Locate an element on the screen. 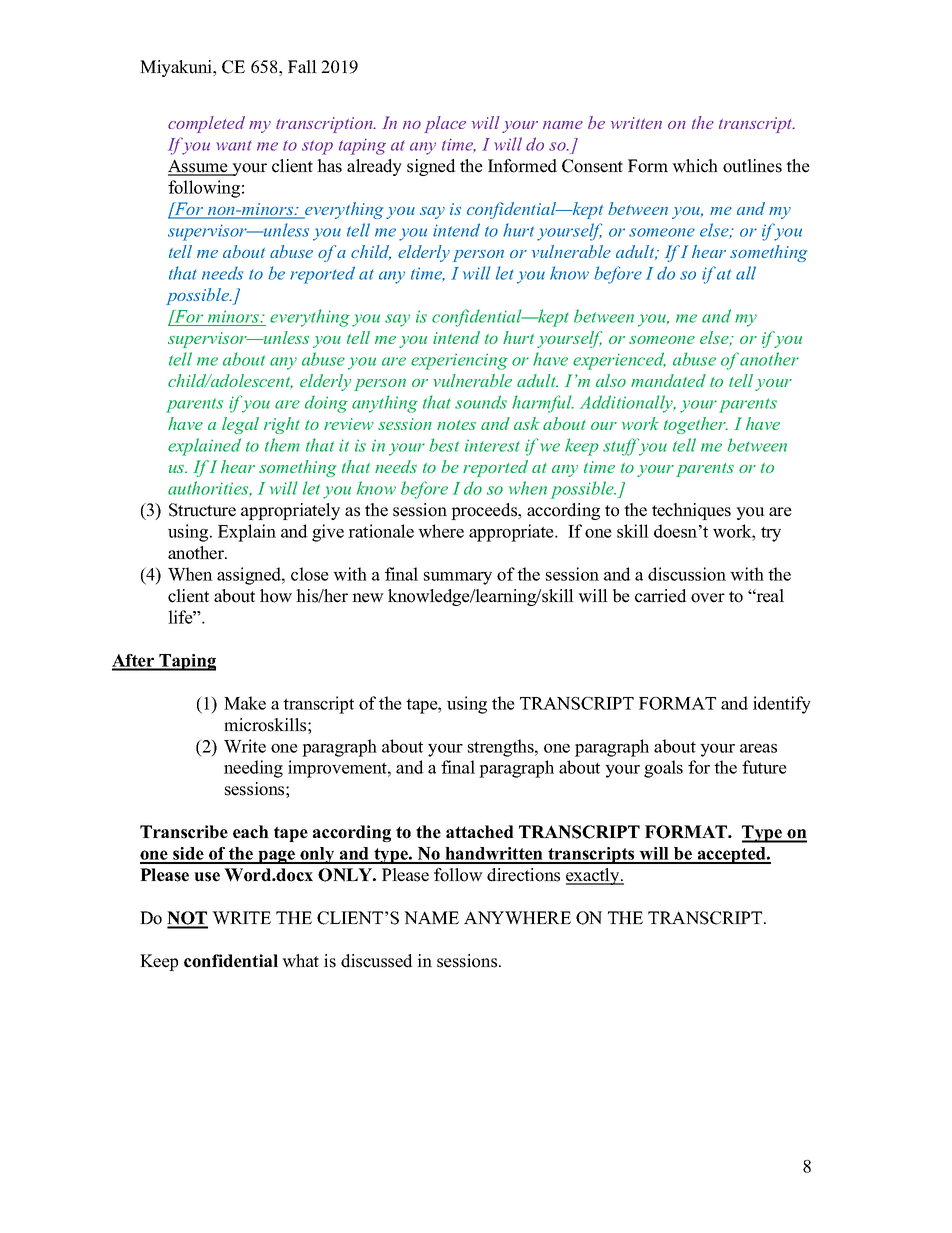  over is located at coordinates (708, 598).
